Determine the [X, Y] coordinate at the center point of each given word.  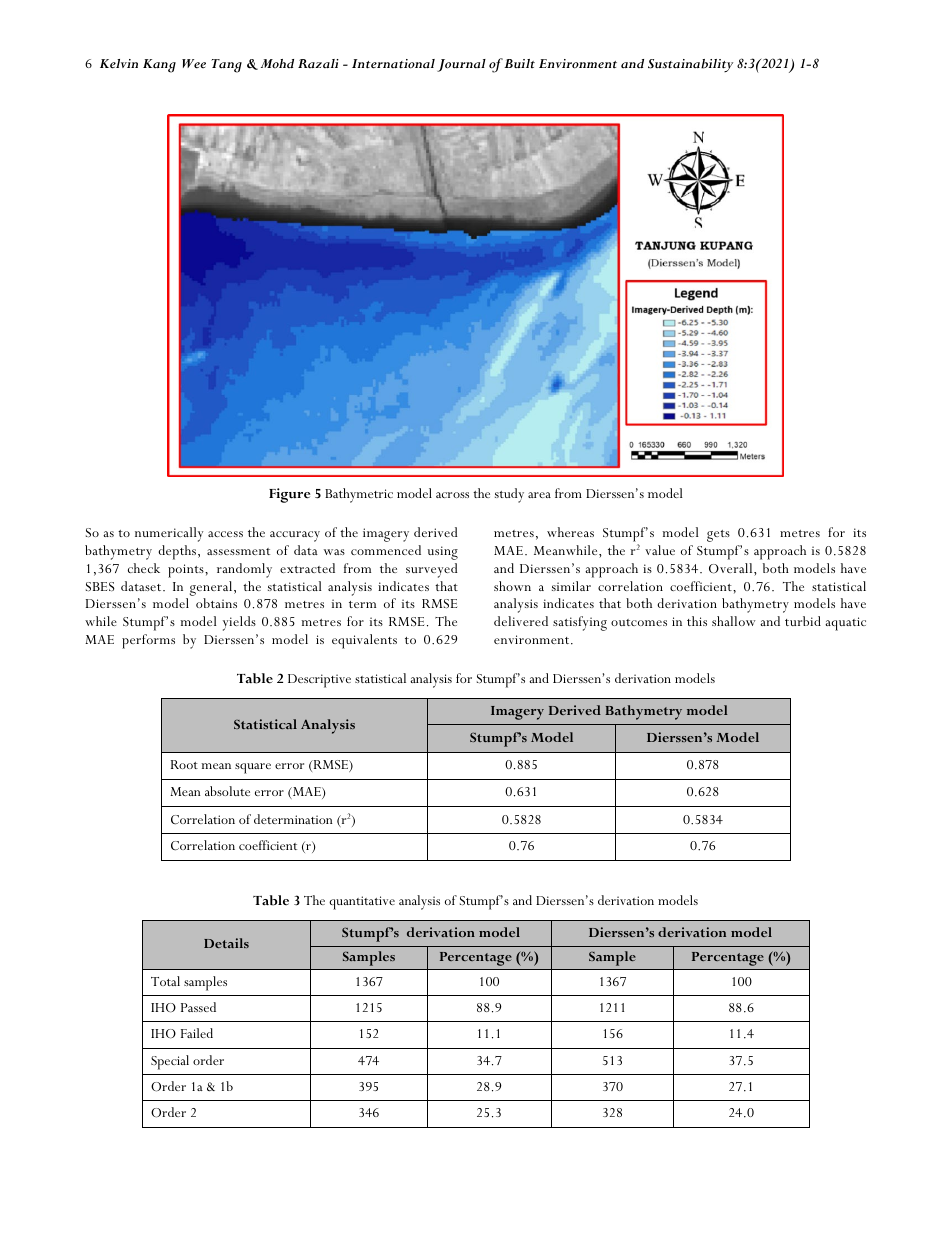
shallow [734, 621]
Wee [194, 64]
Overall [732, 569]
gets [718, 536]
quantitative [362, 903]
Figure [289, 495]
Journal [461, 65]
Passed [198, 1007]
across [452, 495]
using [443, 553]
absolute [227, 791]
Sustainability [690, 65]
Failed [197, 1033]
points [187, 571]
